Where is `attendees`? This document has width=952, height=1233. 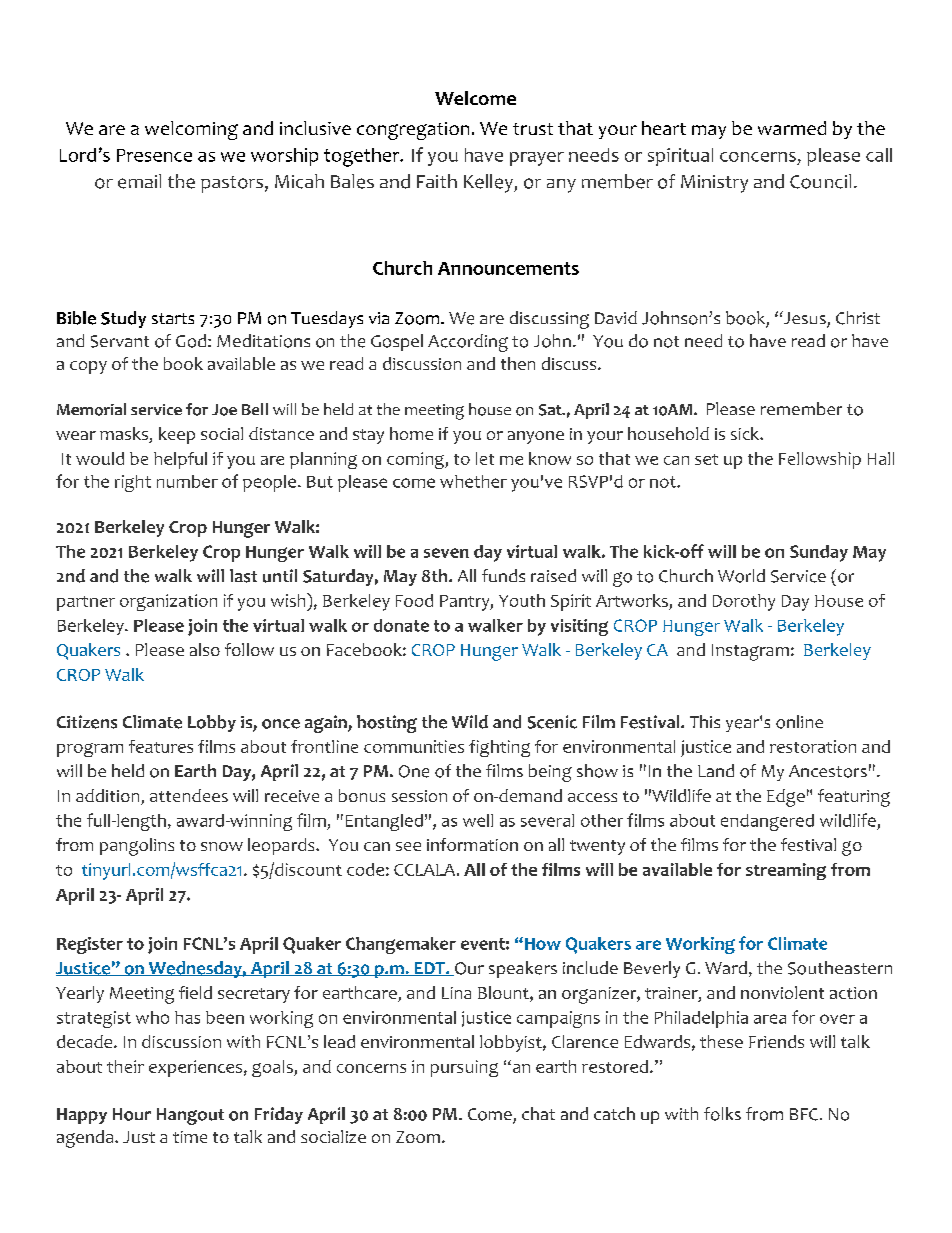
attendees is located at coordinates (189, 795).
